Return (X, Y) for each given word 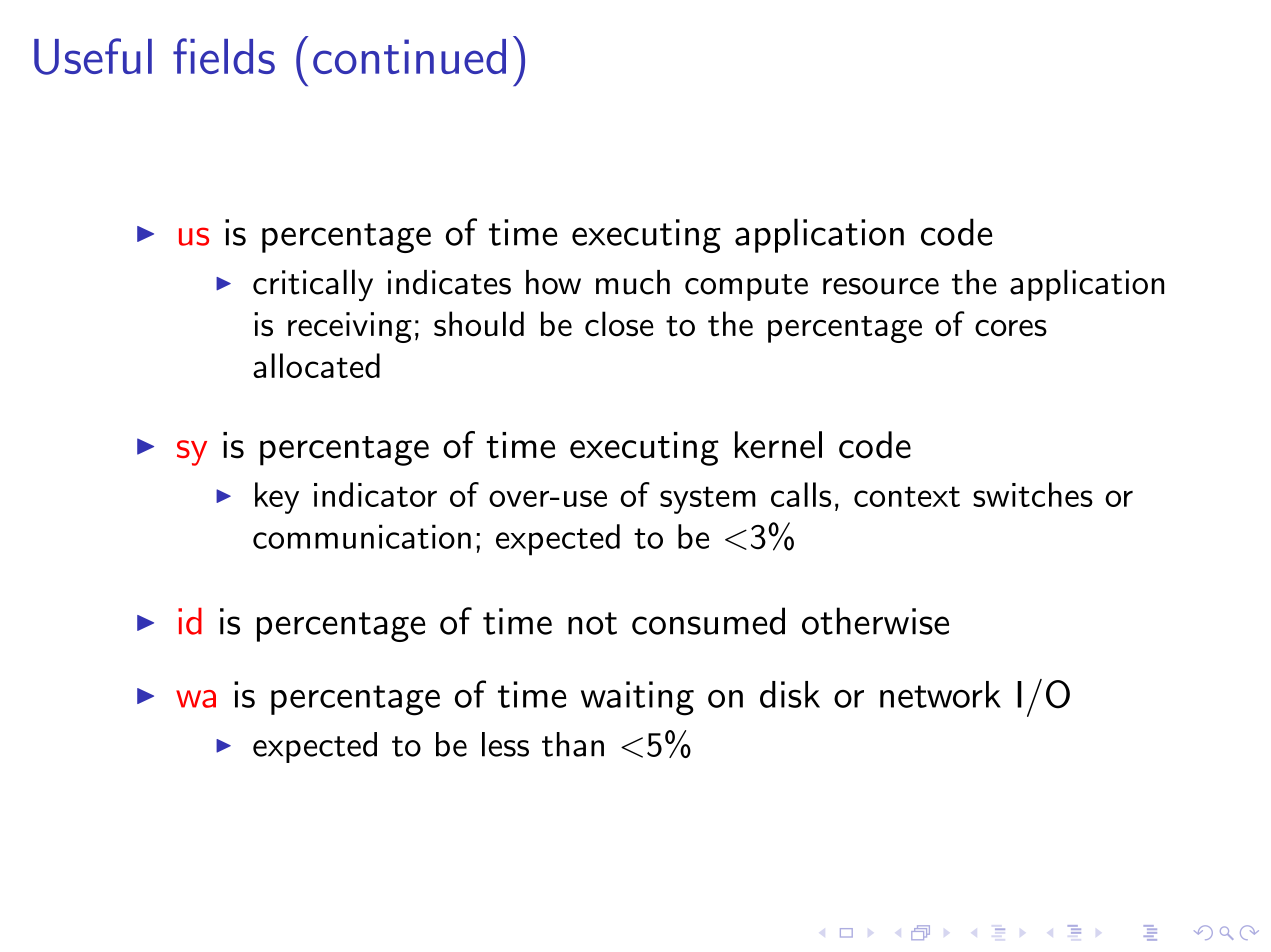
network (940, 694)
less (505, 744)
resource (881, 286)
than (573, 744)
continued (409, 56)
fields (224, 56)
